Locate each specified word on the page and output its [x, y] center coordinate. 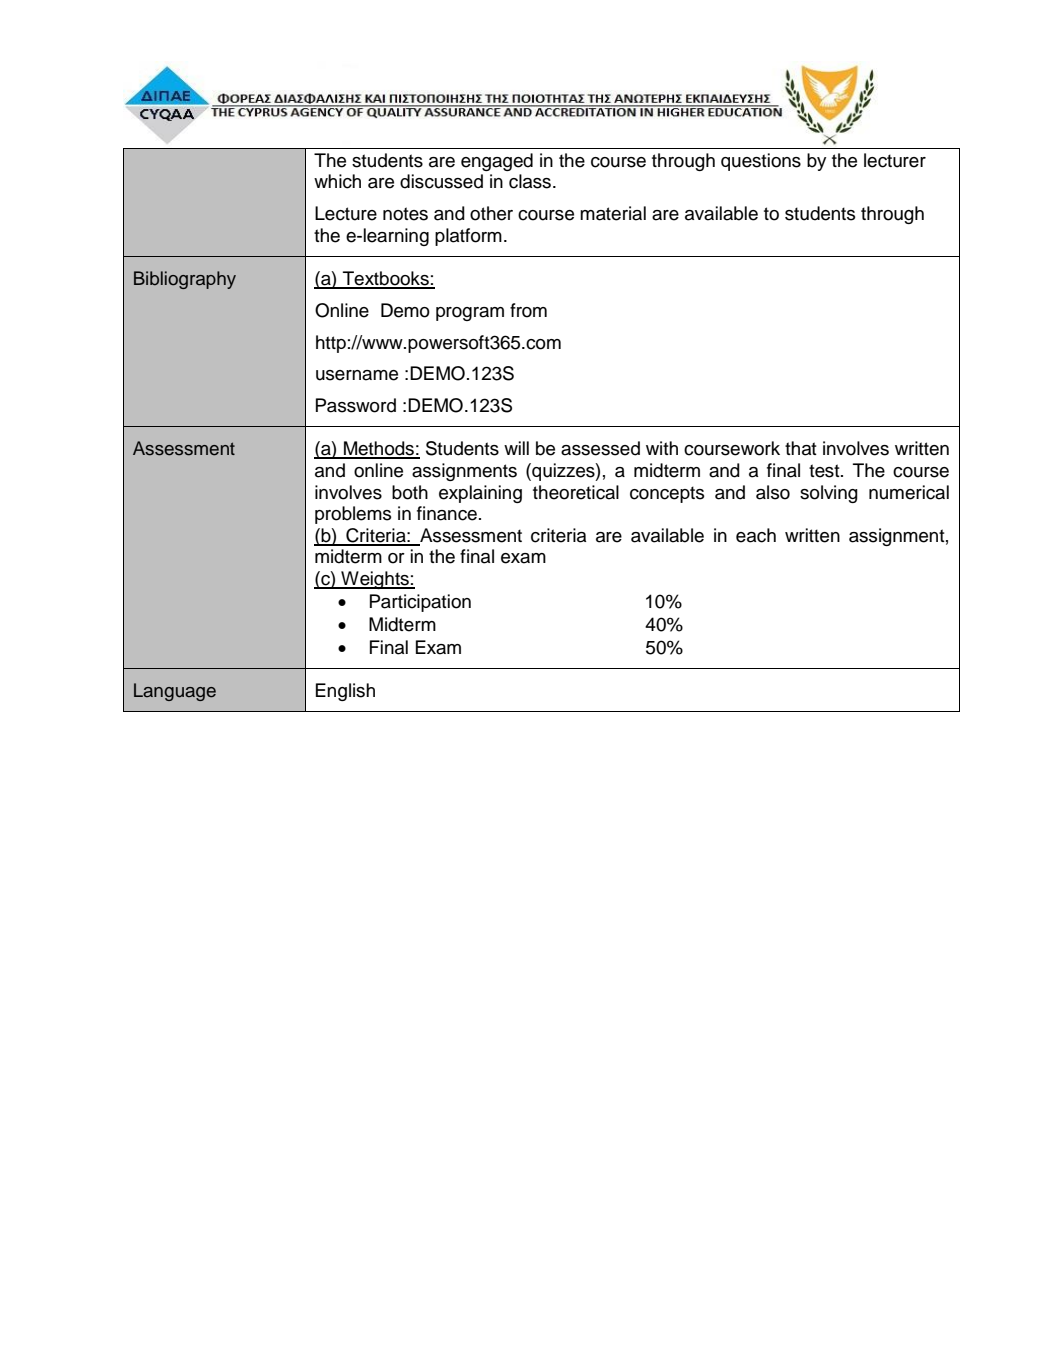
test [825, 471]
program [470, 314]
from [528, 310]
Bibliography [185, 280]
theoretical [576, 492]
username [357, 375]
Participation [420, 603]
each [756, 535]
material [613, 213]
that [801, 448]
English [345, 692]
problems [353, 515]
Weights [375, 580]
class [530, 181]
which [337, 181]
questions [761, 162]
